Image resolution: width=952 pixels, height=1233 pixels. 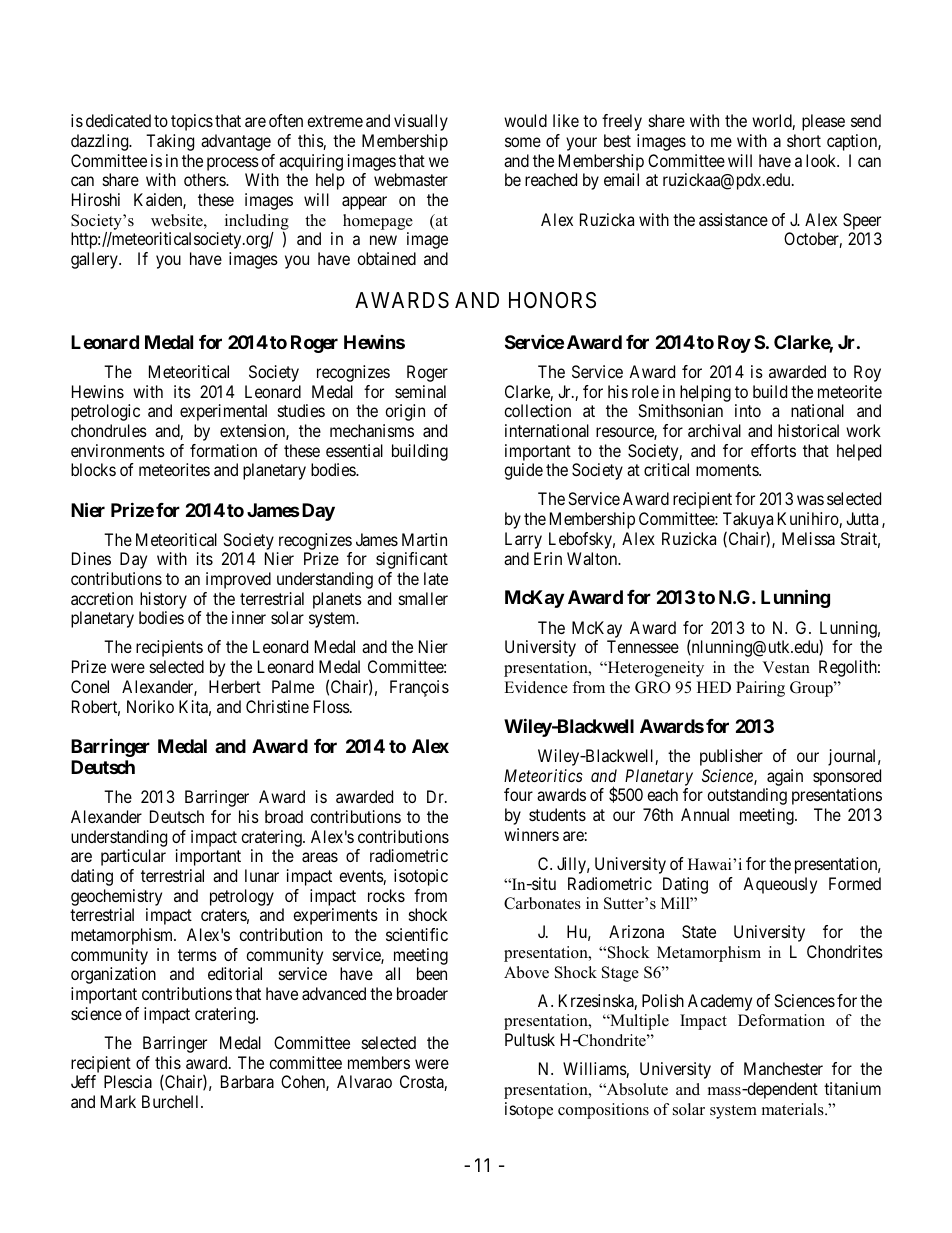 What do you see at coordinates (760, 689) in the screenshot?
I see `Pairing` at bounding box center [760, 689].
